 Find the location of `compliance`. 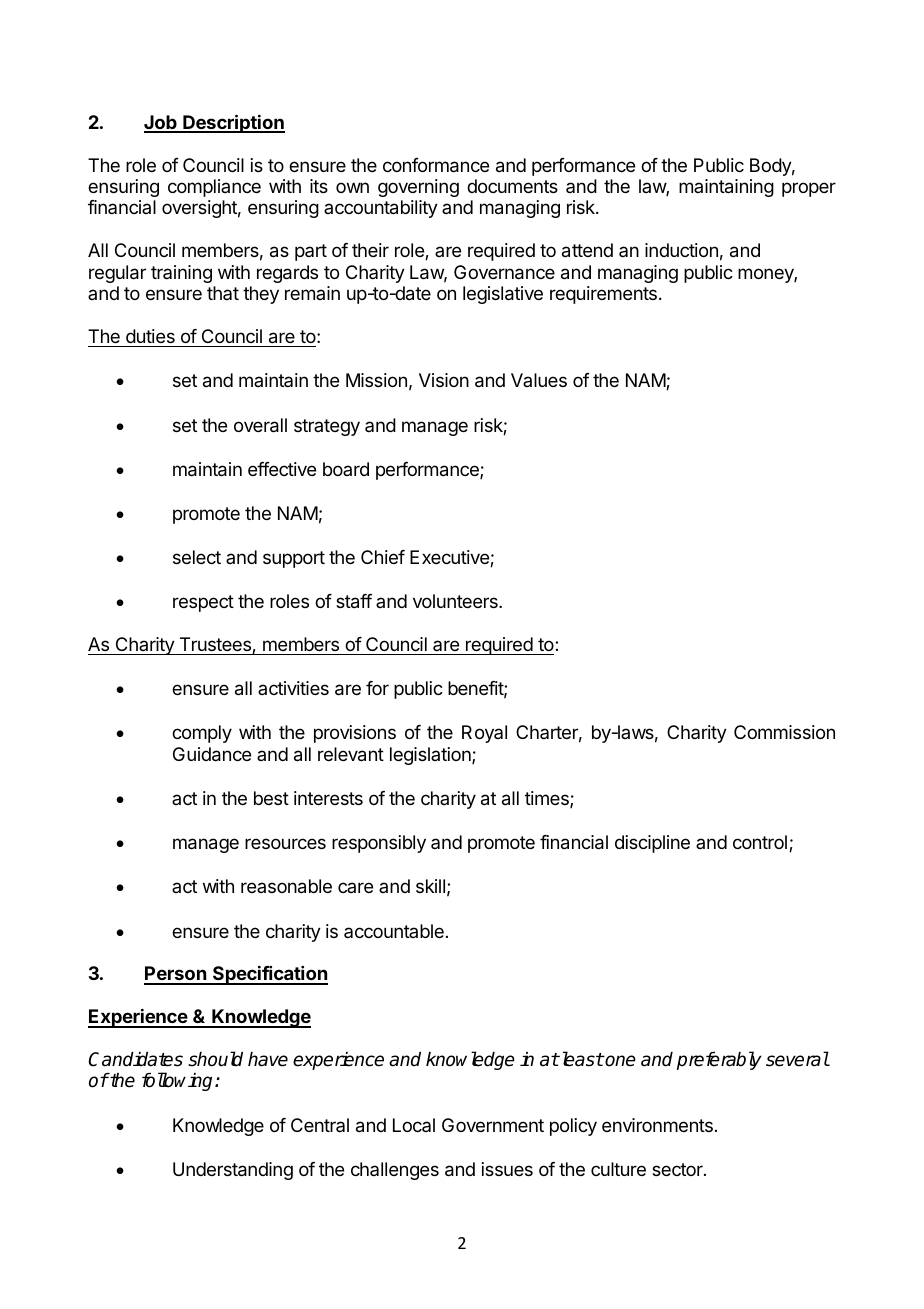

compliance is located at coordinates (214, 188).
